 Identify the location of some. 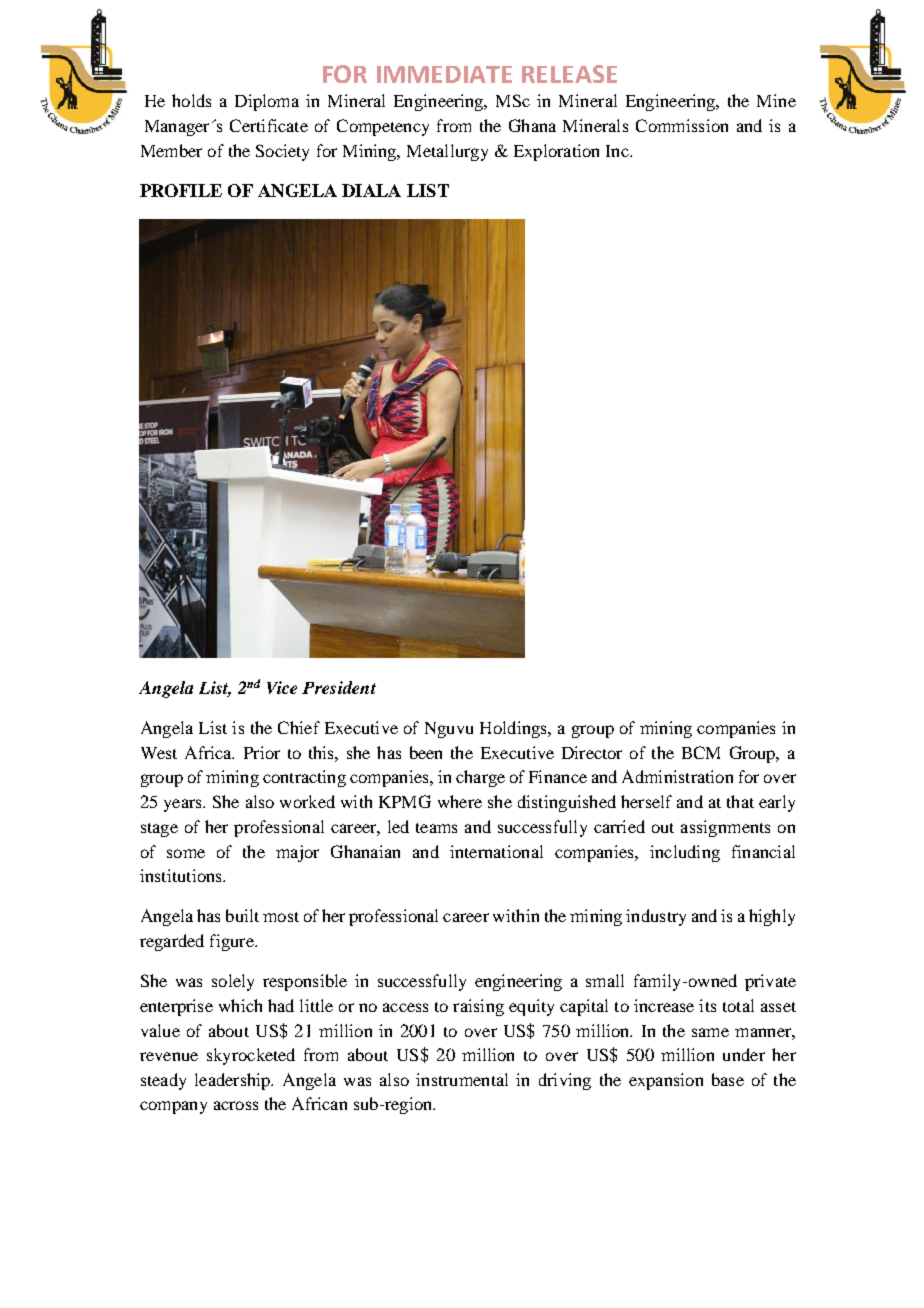
(186, 853).
